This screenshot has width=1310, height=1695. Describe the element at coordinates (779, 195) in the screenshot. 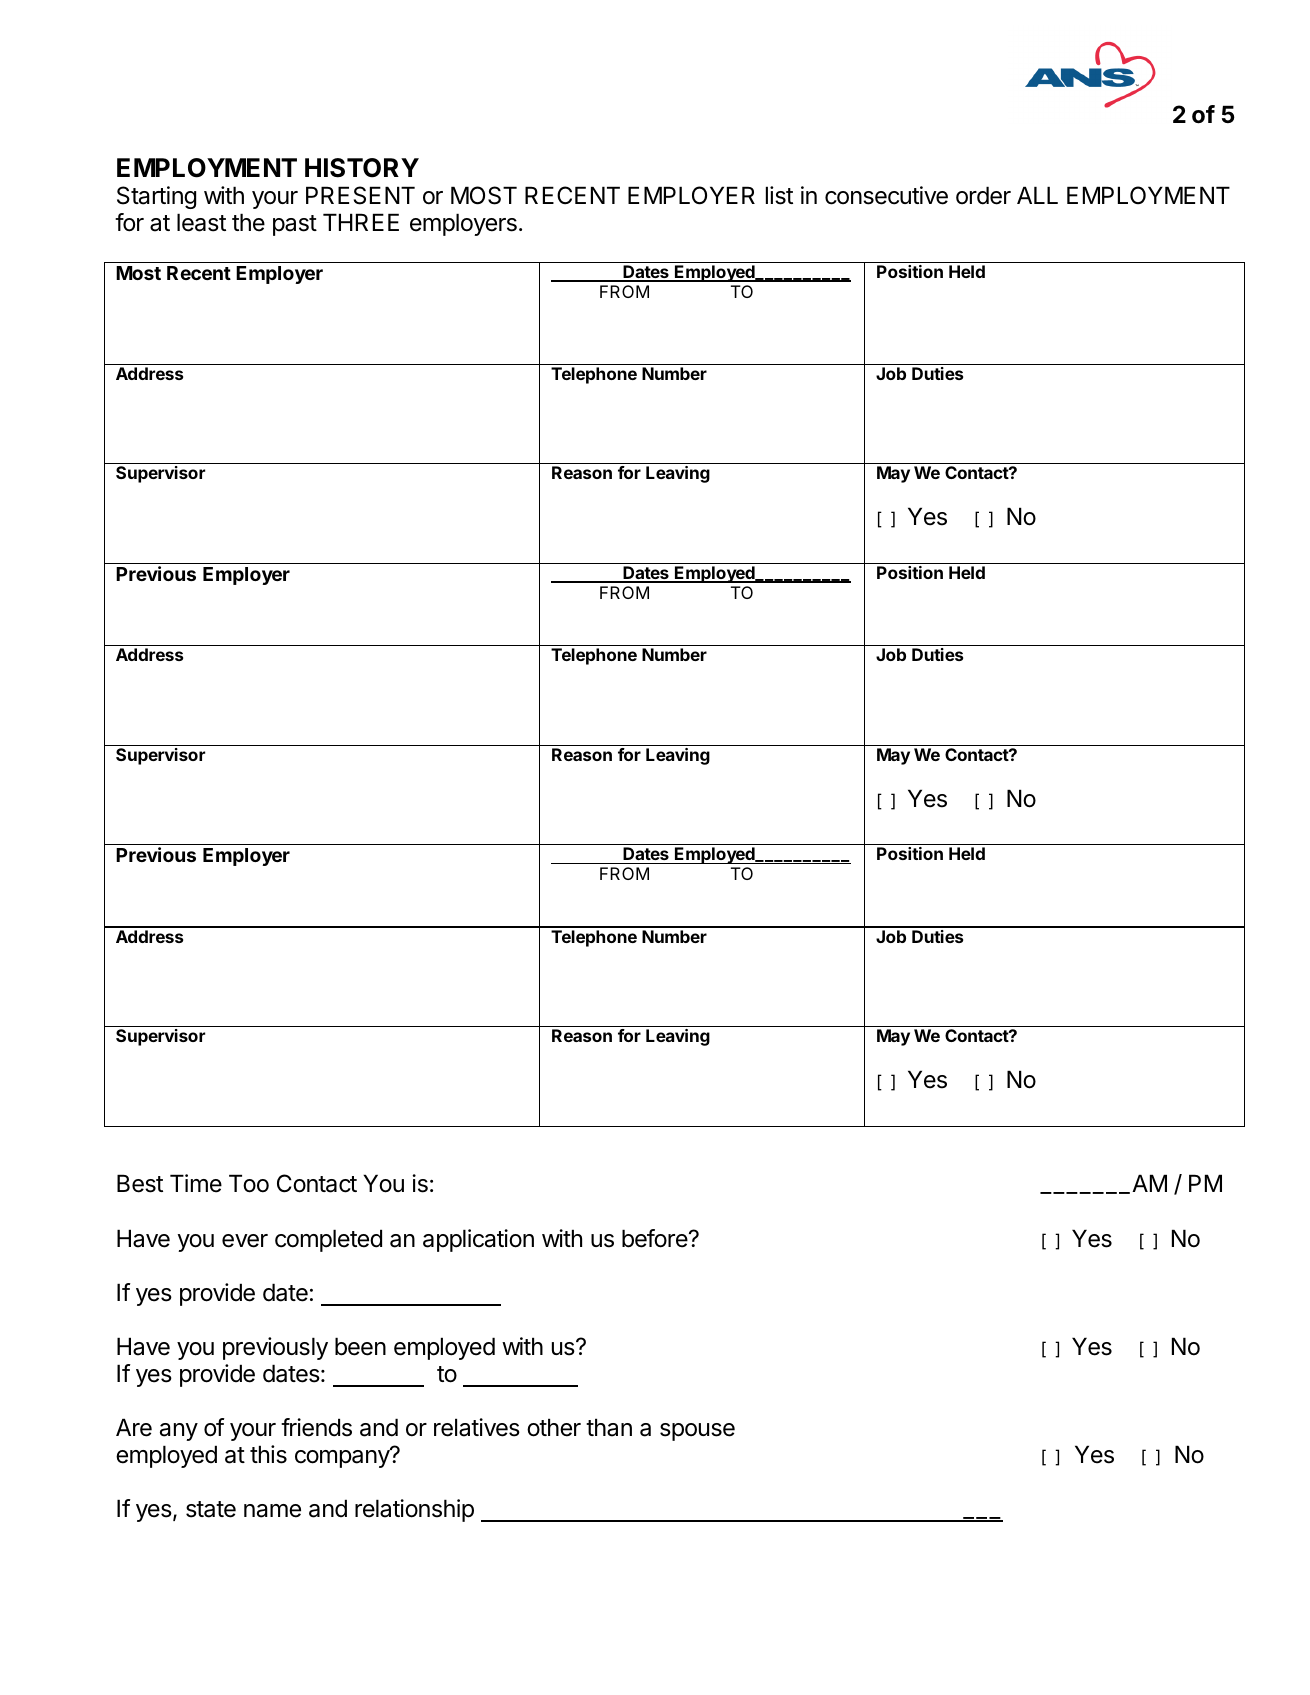

I see `list` at that location.
